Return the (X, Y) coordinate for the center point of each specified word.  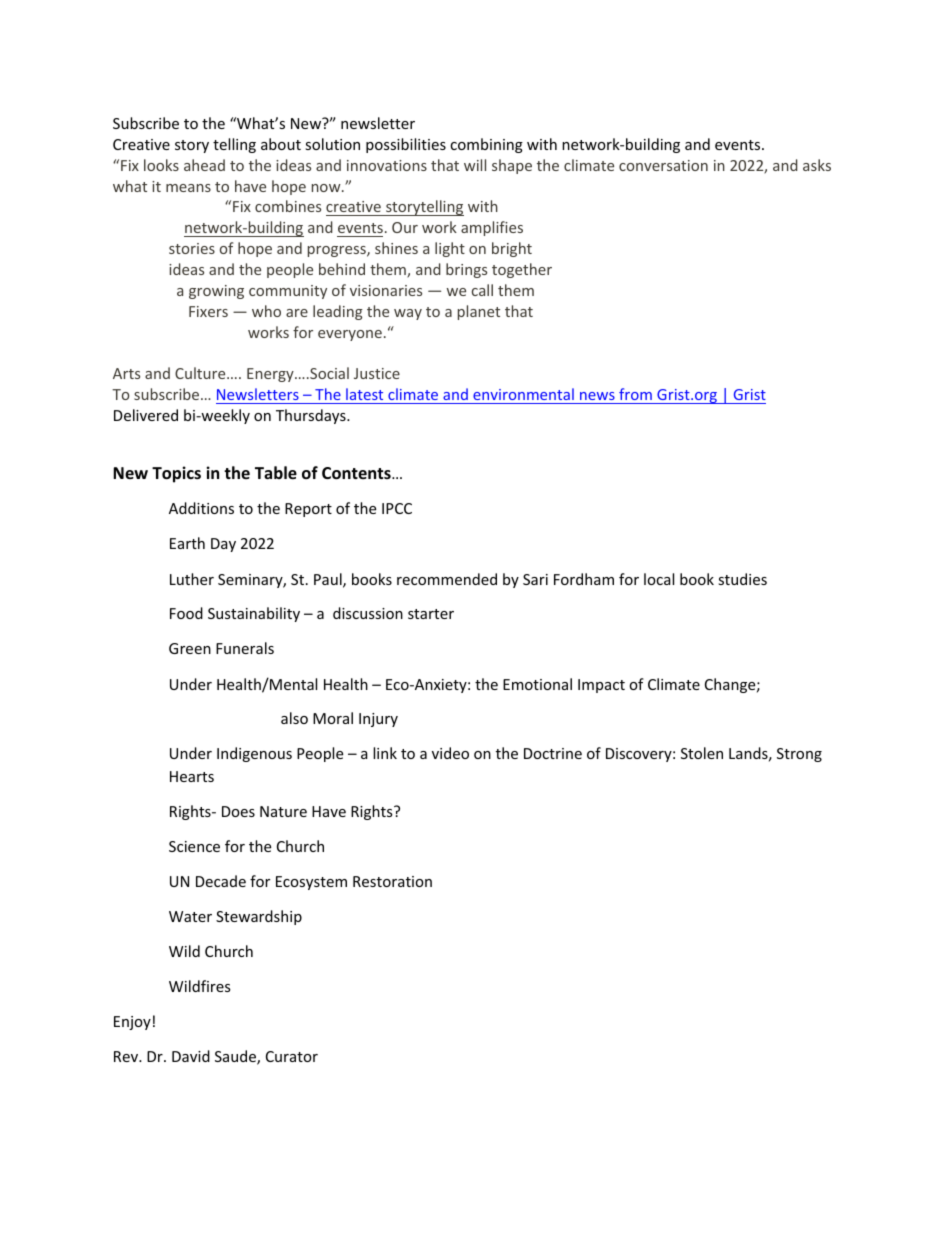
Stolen (702, 753)
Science (194, 846)
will (475, 165)
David (191, 1056)
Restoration (392, 881)
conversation (663, 165)
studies (742, 579)
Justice (377, 373)
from (635, 396)
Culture (201, 373)
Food (186, 613)
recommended (447, 579)
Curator (292, 1056)
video (450, 753)
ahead (204, 165)
